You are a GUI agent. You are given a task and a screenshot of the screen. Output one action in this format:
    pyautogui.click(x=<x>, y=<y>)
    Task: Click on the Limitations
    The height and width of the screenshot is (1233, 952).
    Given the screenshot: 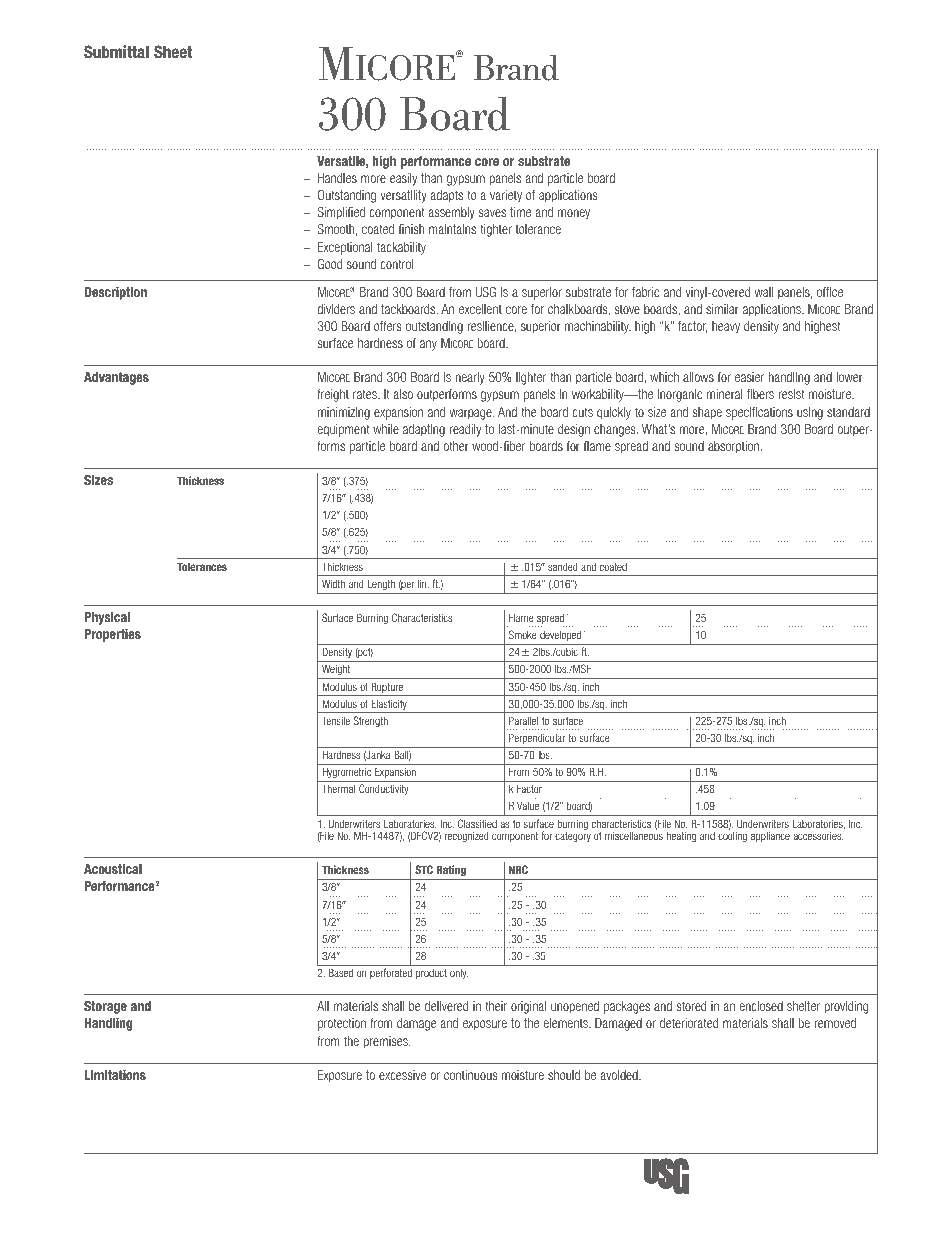 What is the action you would take?
    pyautogui.click(x=115, y=1075)
